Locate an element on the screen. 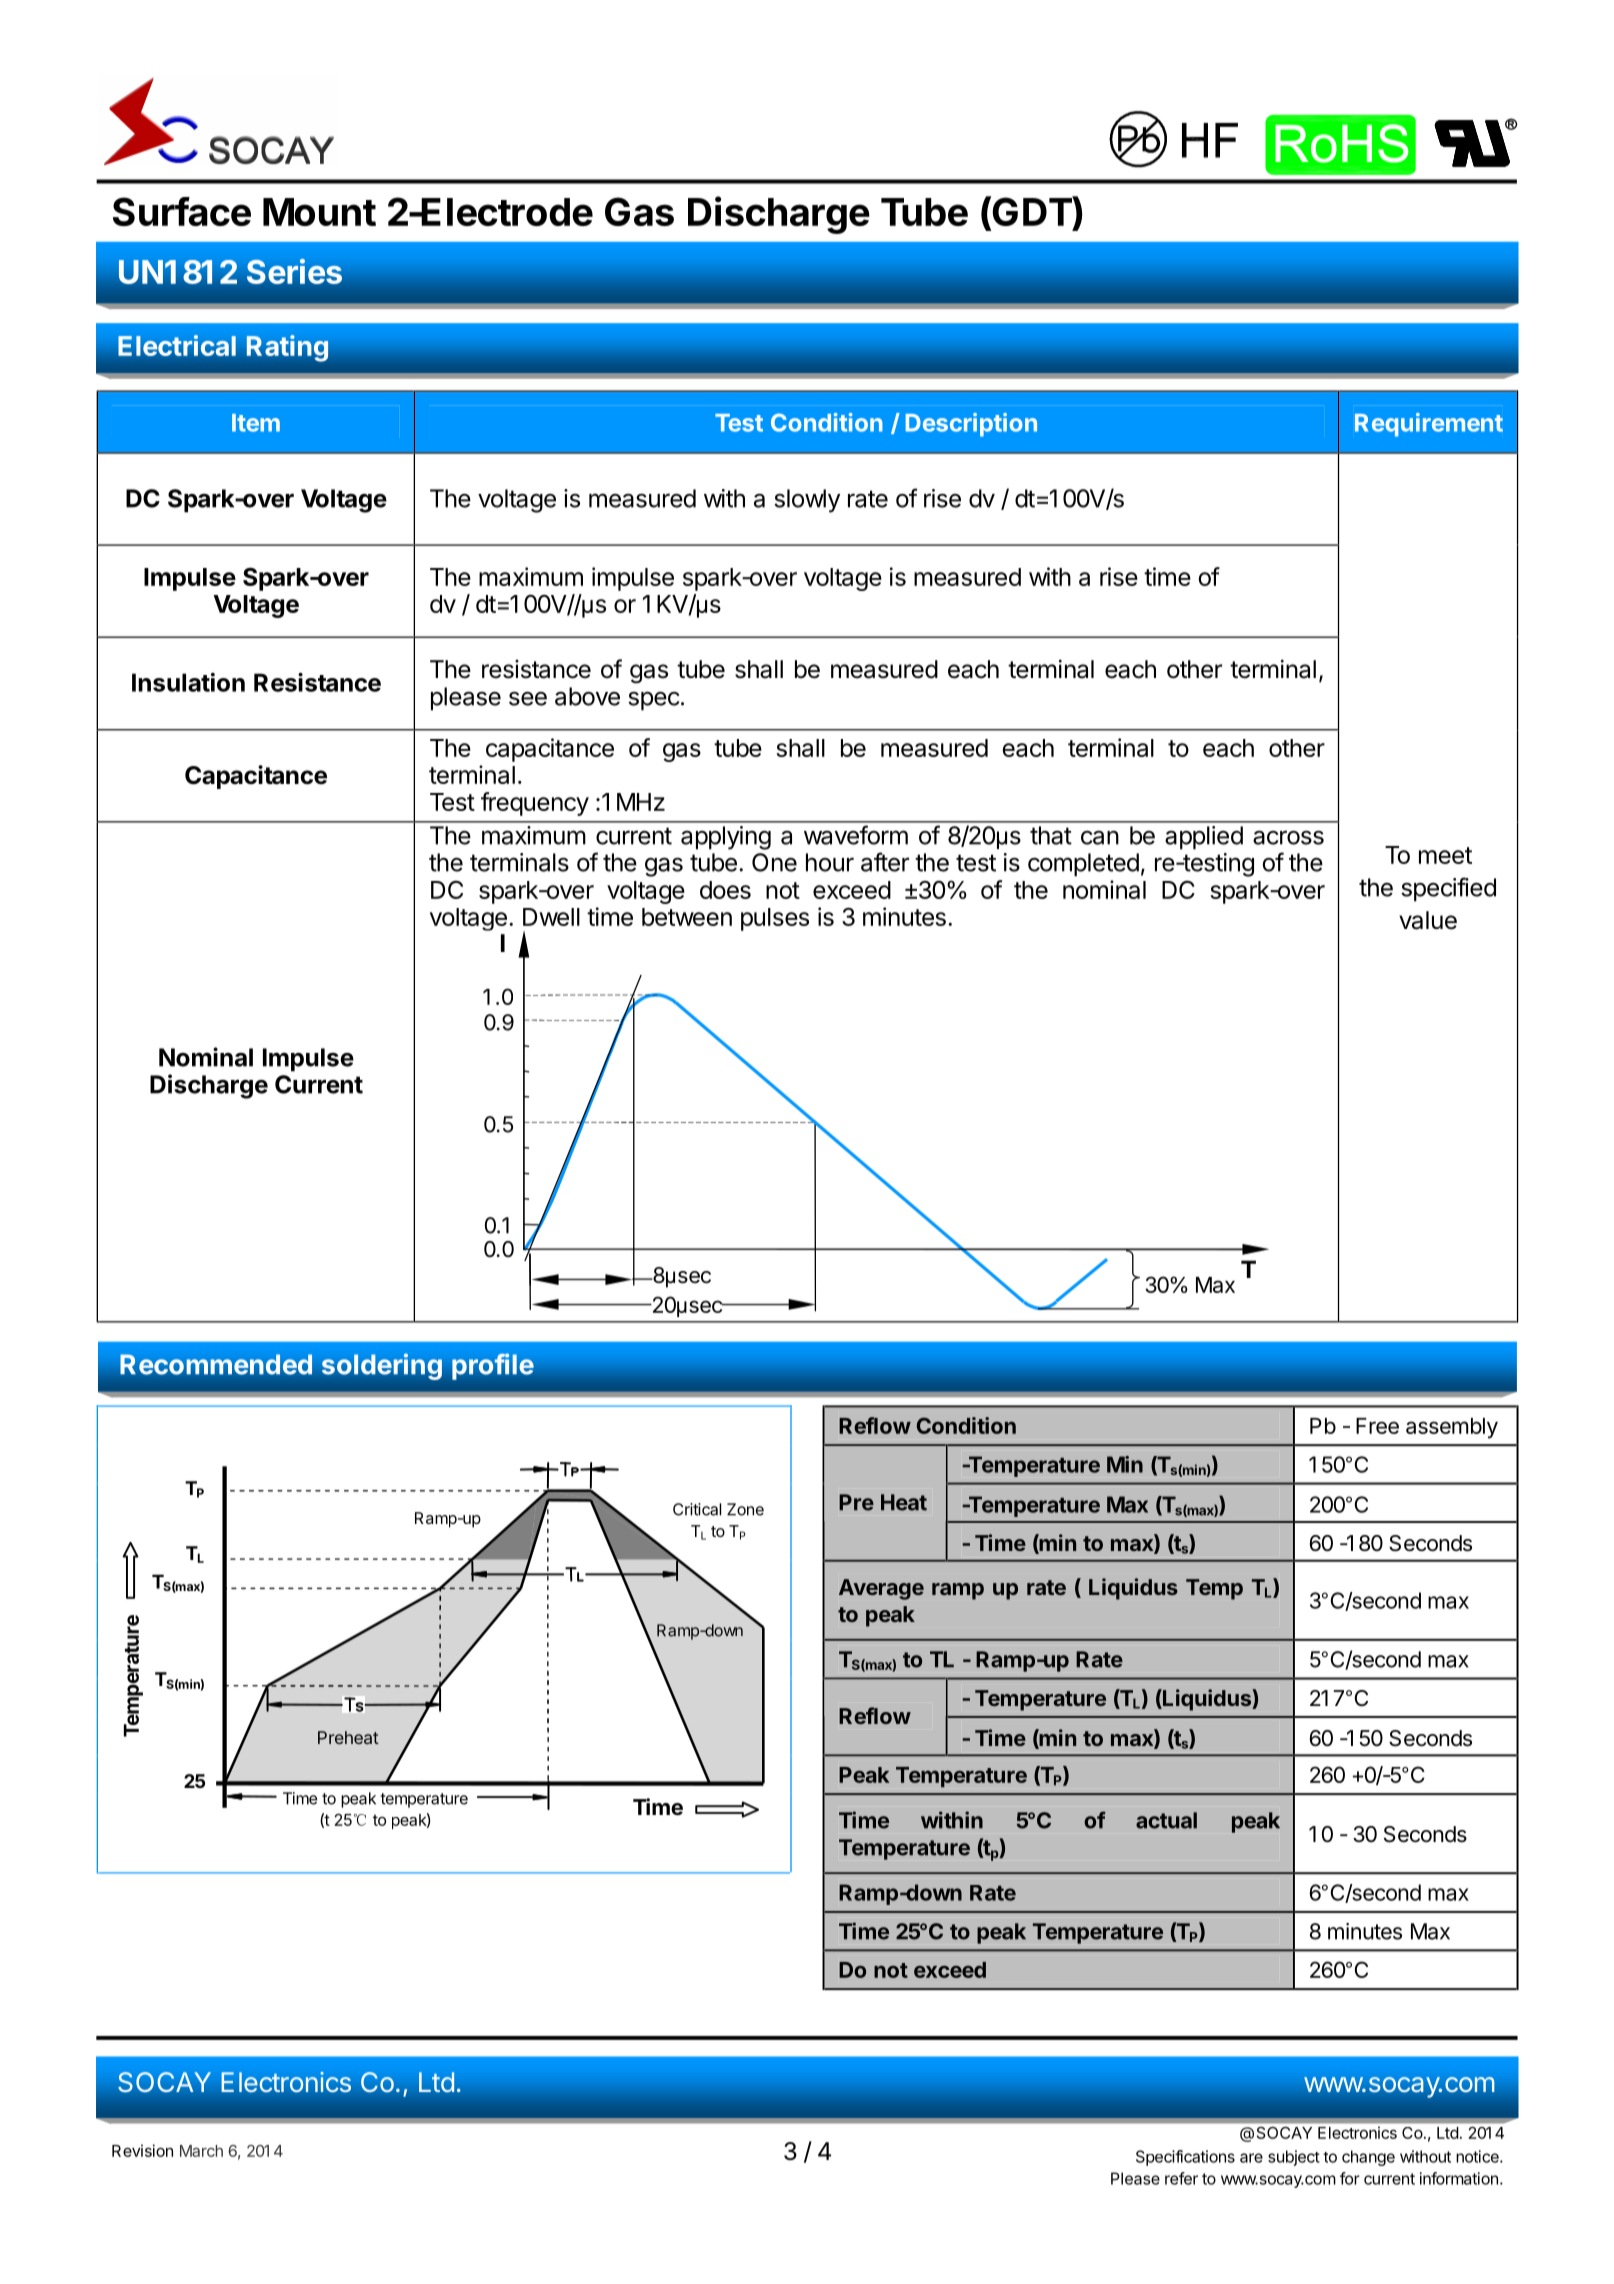  Free is located at coordinates (1377, 1426).
